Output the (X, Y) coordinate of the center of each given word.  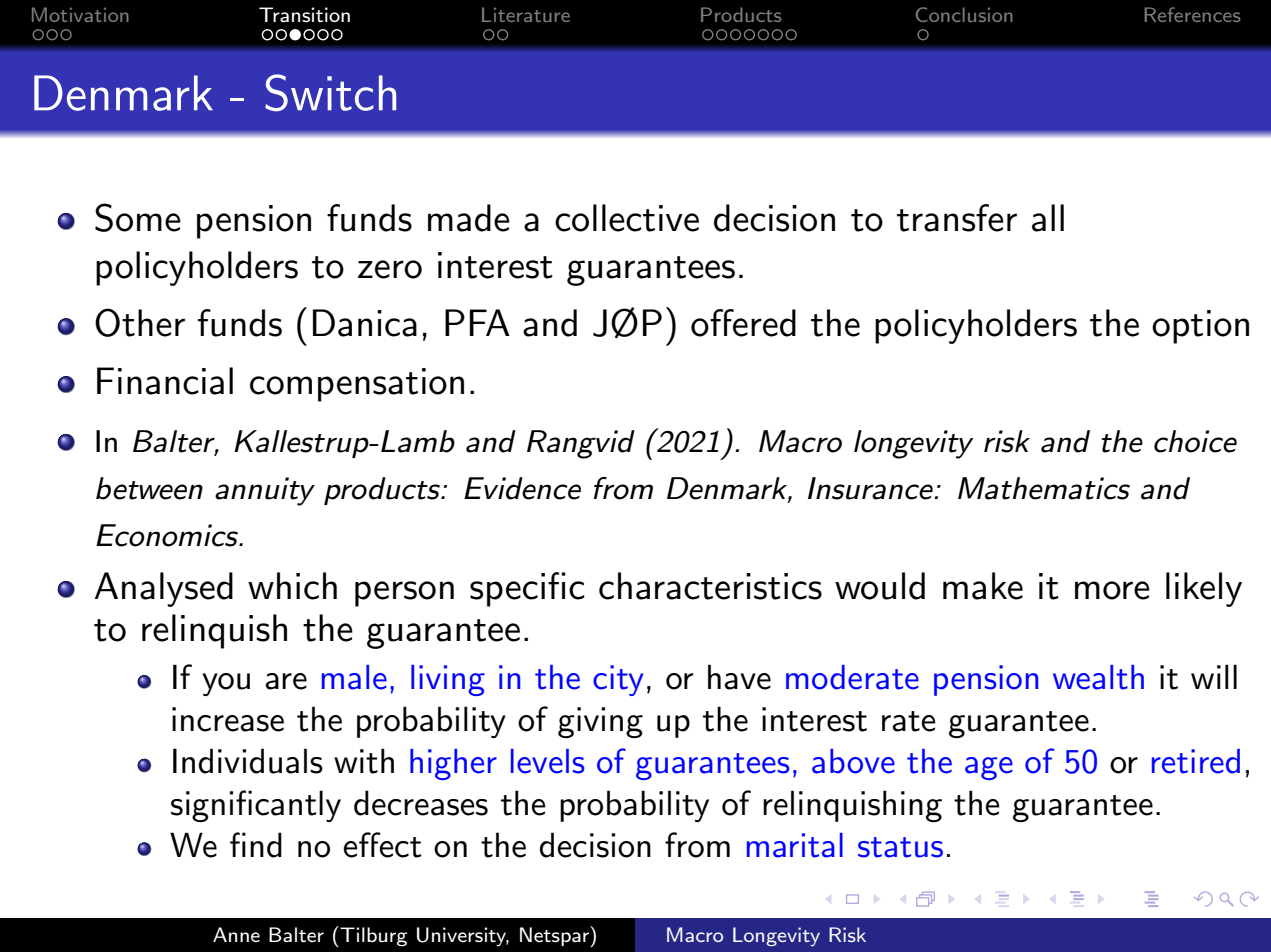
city (618, 680)
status (900, 847)
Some (138, 217)
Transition (304, 15)
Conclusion (964, 14)
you (226, 684)
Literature (526, 14)
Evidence (522, 488)
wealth (1098, 677)
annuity (265, 491)
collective (627, 218)
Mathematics (1044, 488)
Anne (236, 934)
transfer (957, 218)
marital (795, 845)
